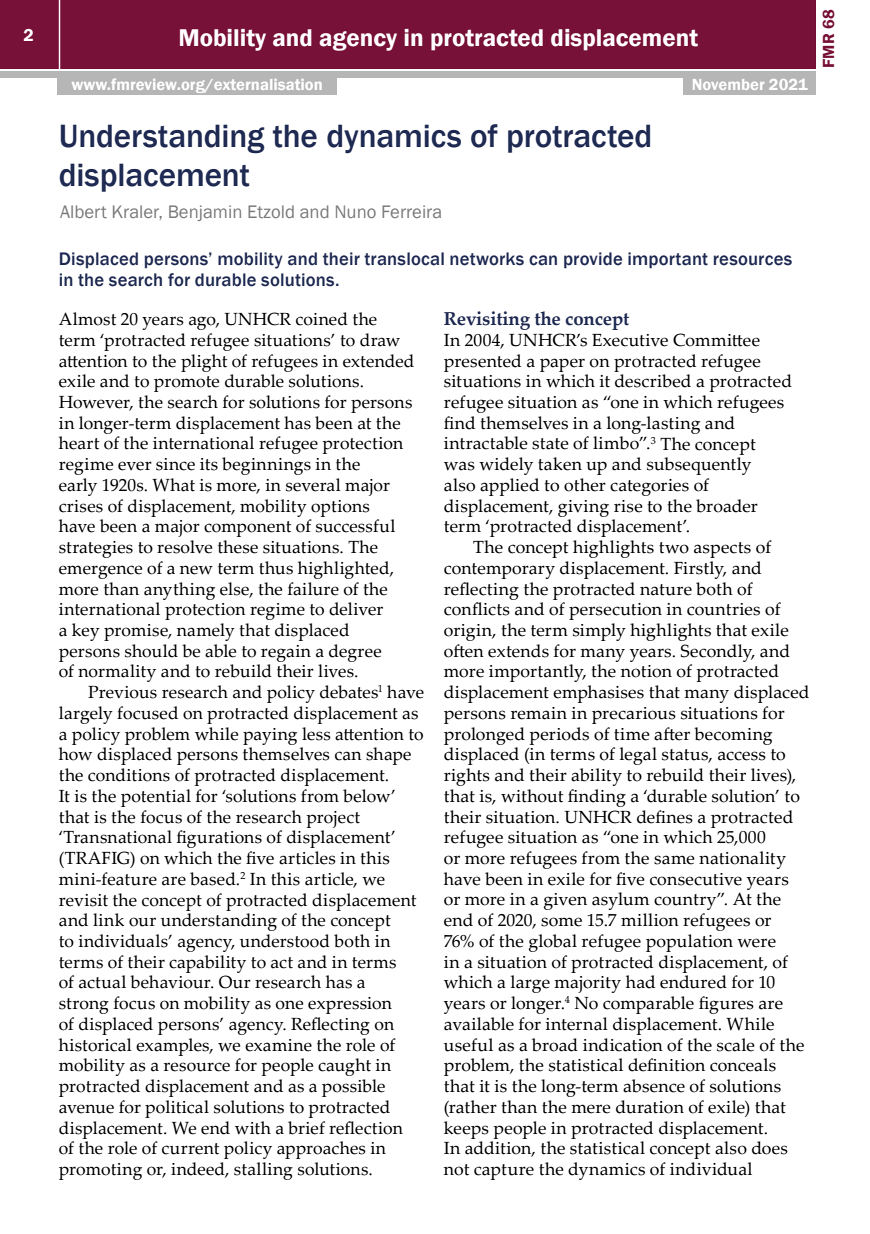  What do you see at coordinates (190, 1149) in the image?
I see `current` at bounding box center [190, 1149].
